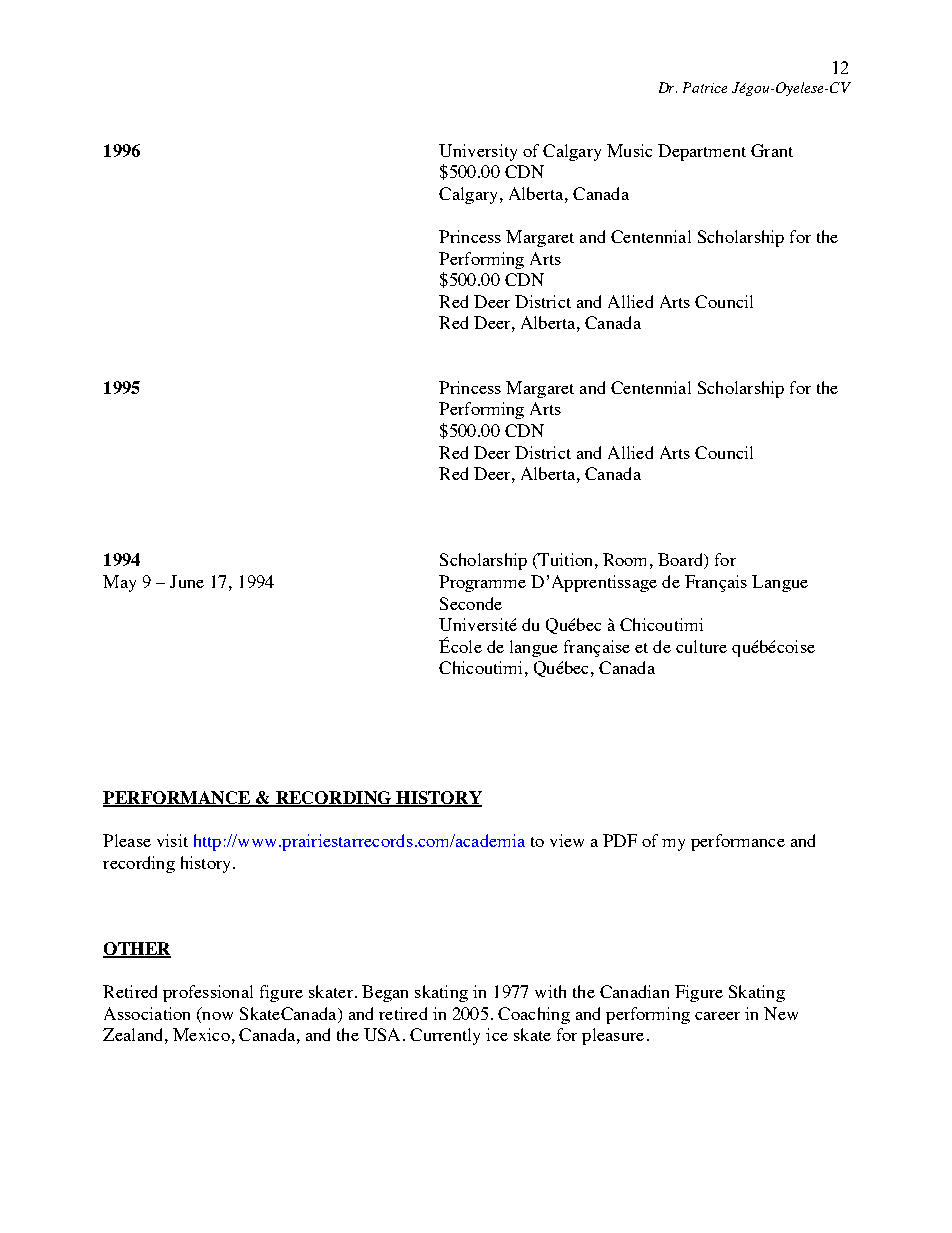  What do you see at coordinates (705, 87) in the page?
I see `Patrice` at bounding box center [705, 87].
